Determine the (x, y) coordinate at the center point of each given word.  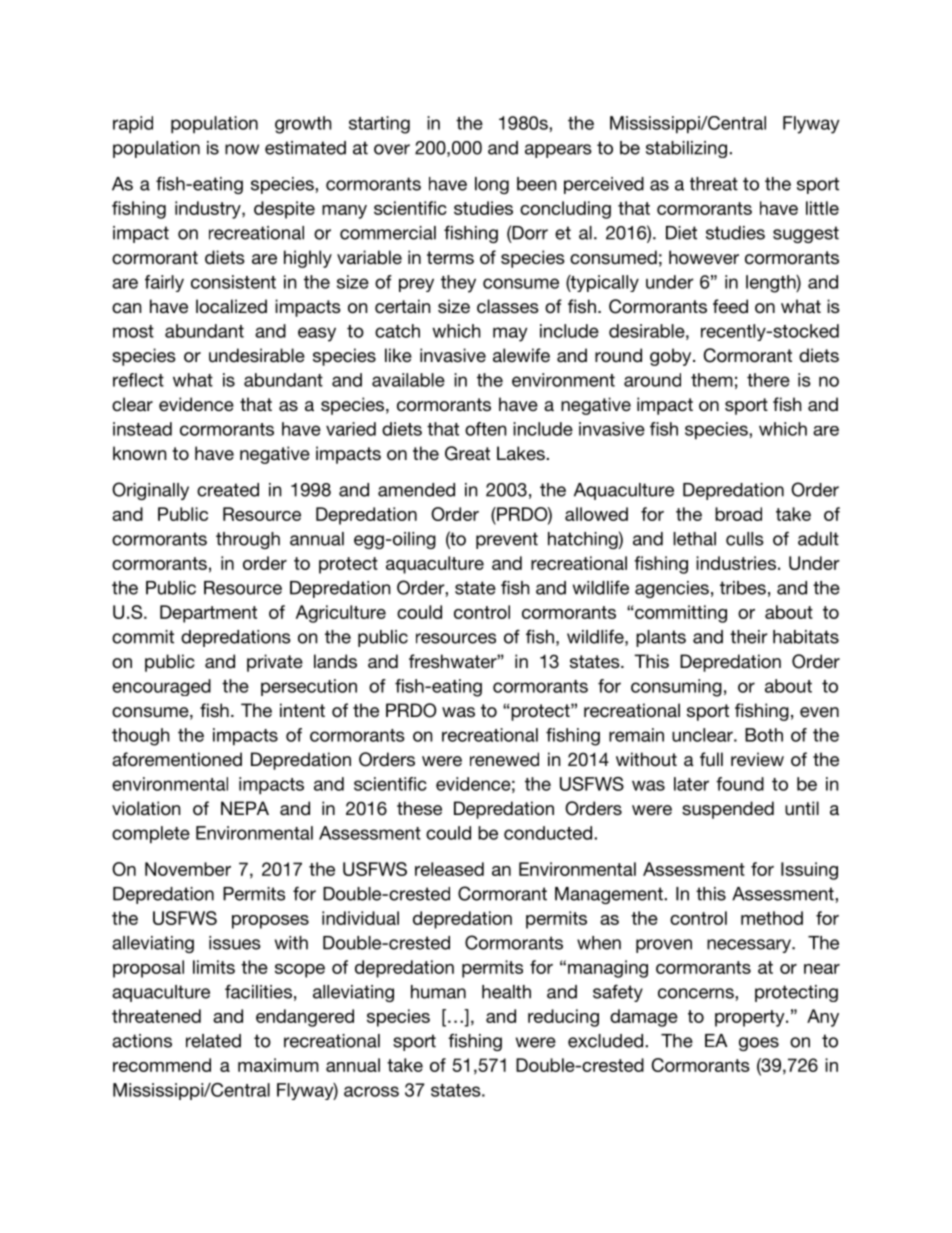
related (213, 1041)
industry (209, 210)
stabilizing (686, 149)
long (492, 185)
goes (759, 1044)
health (506, 992)
